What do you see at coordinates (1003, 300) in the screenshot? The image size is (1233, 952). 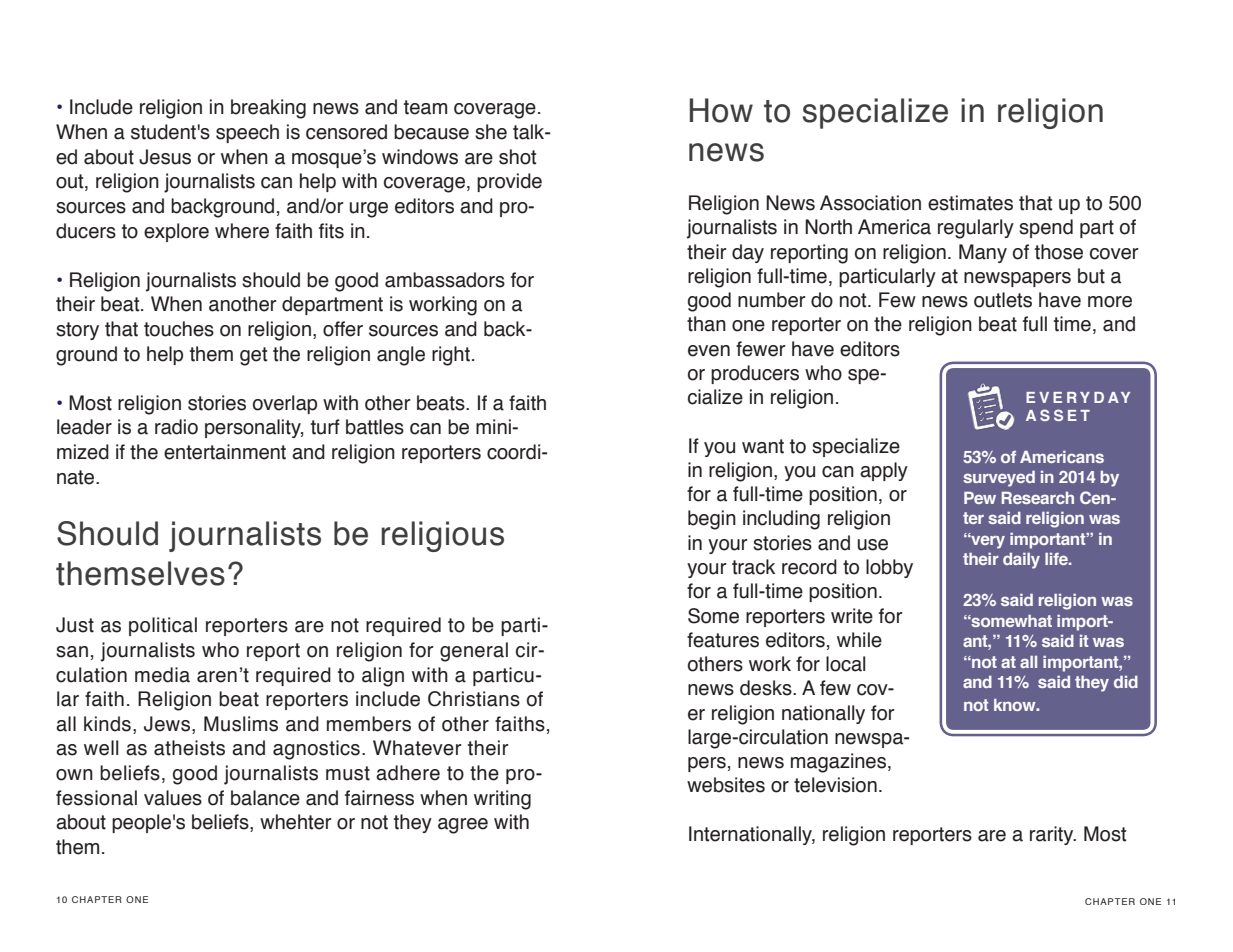 I see `outlets` at bounding box center [1003, 300].
